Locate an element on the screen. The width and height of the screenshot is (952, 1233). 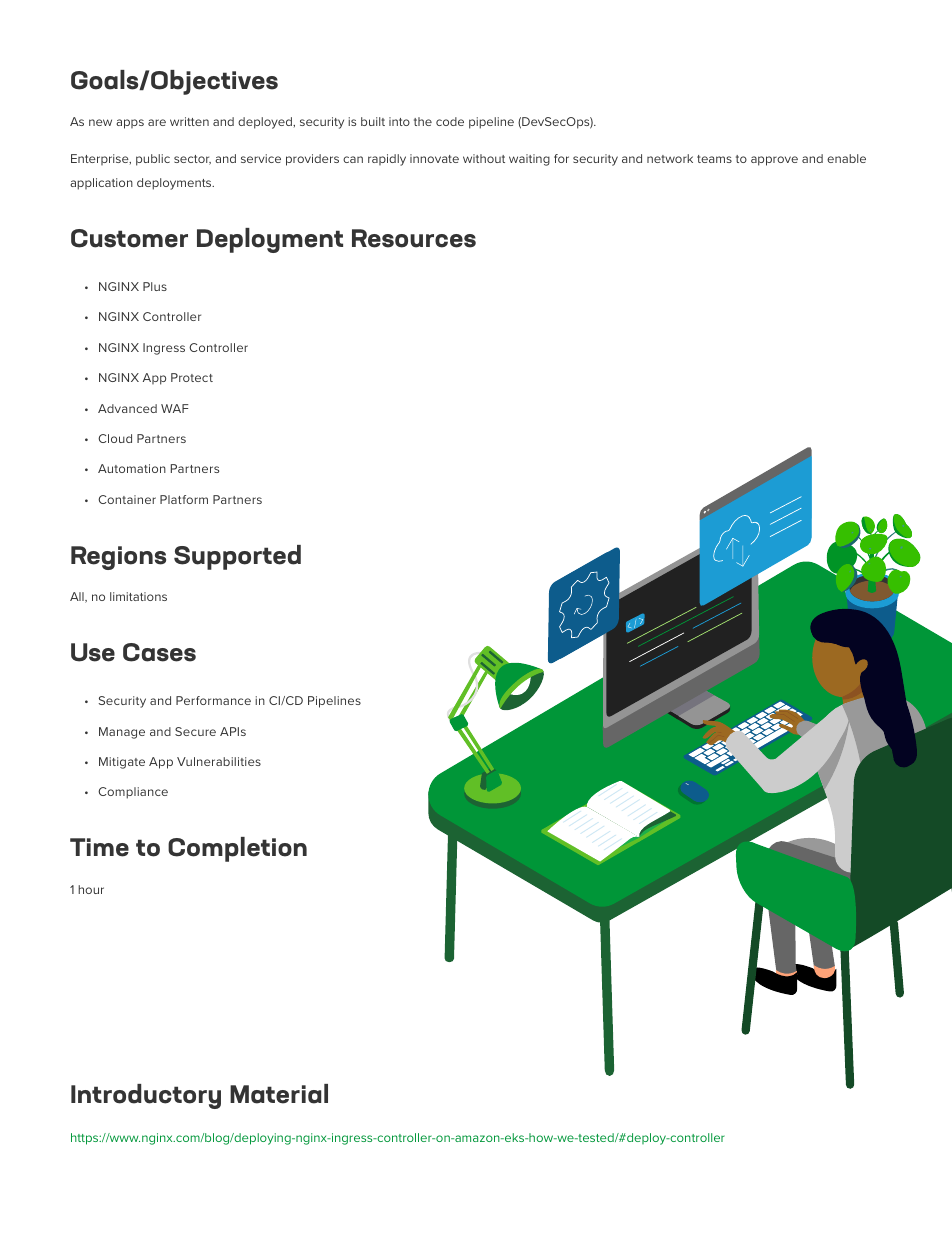
public is located at coordinates (153, 160).
